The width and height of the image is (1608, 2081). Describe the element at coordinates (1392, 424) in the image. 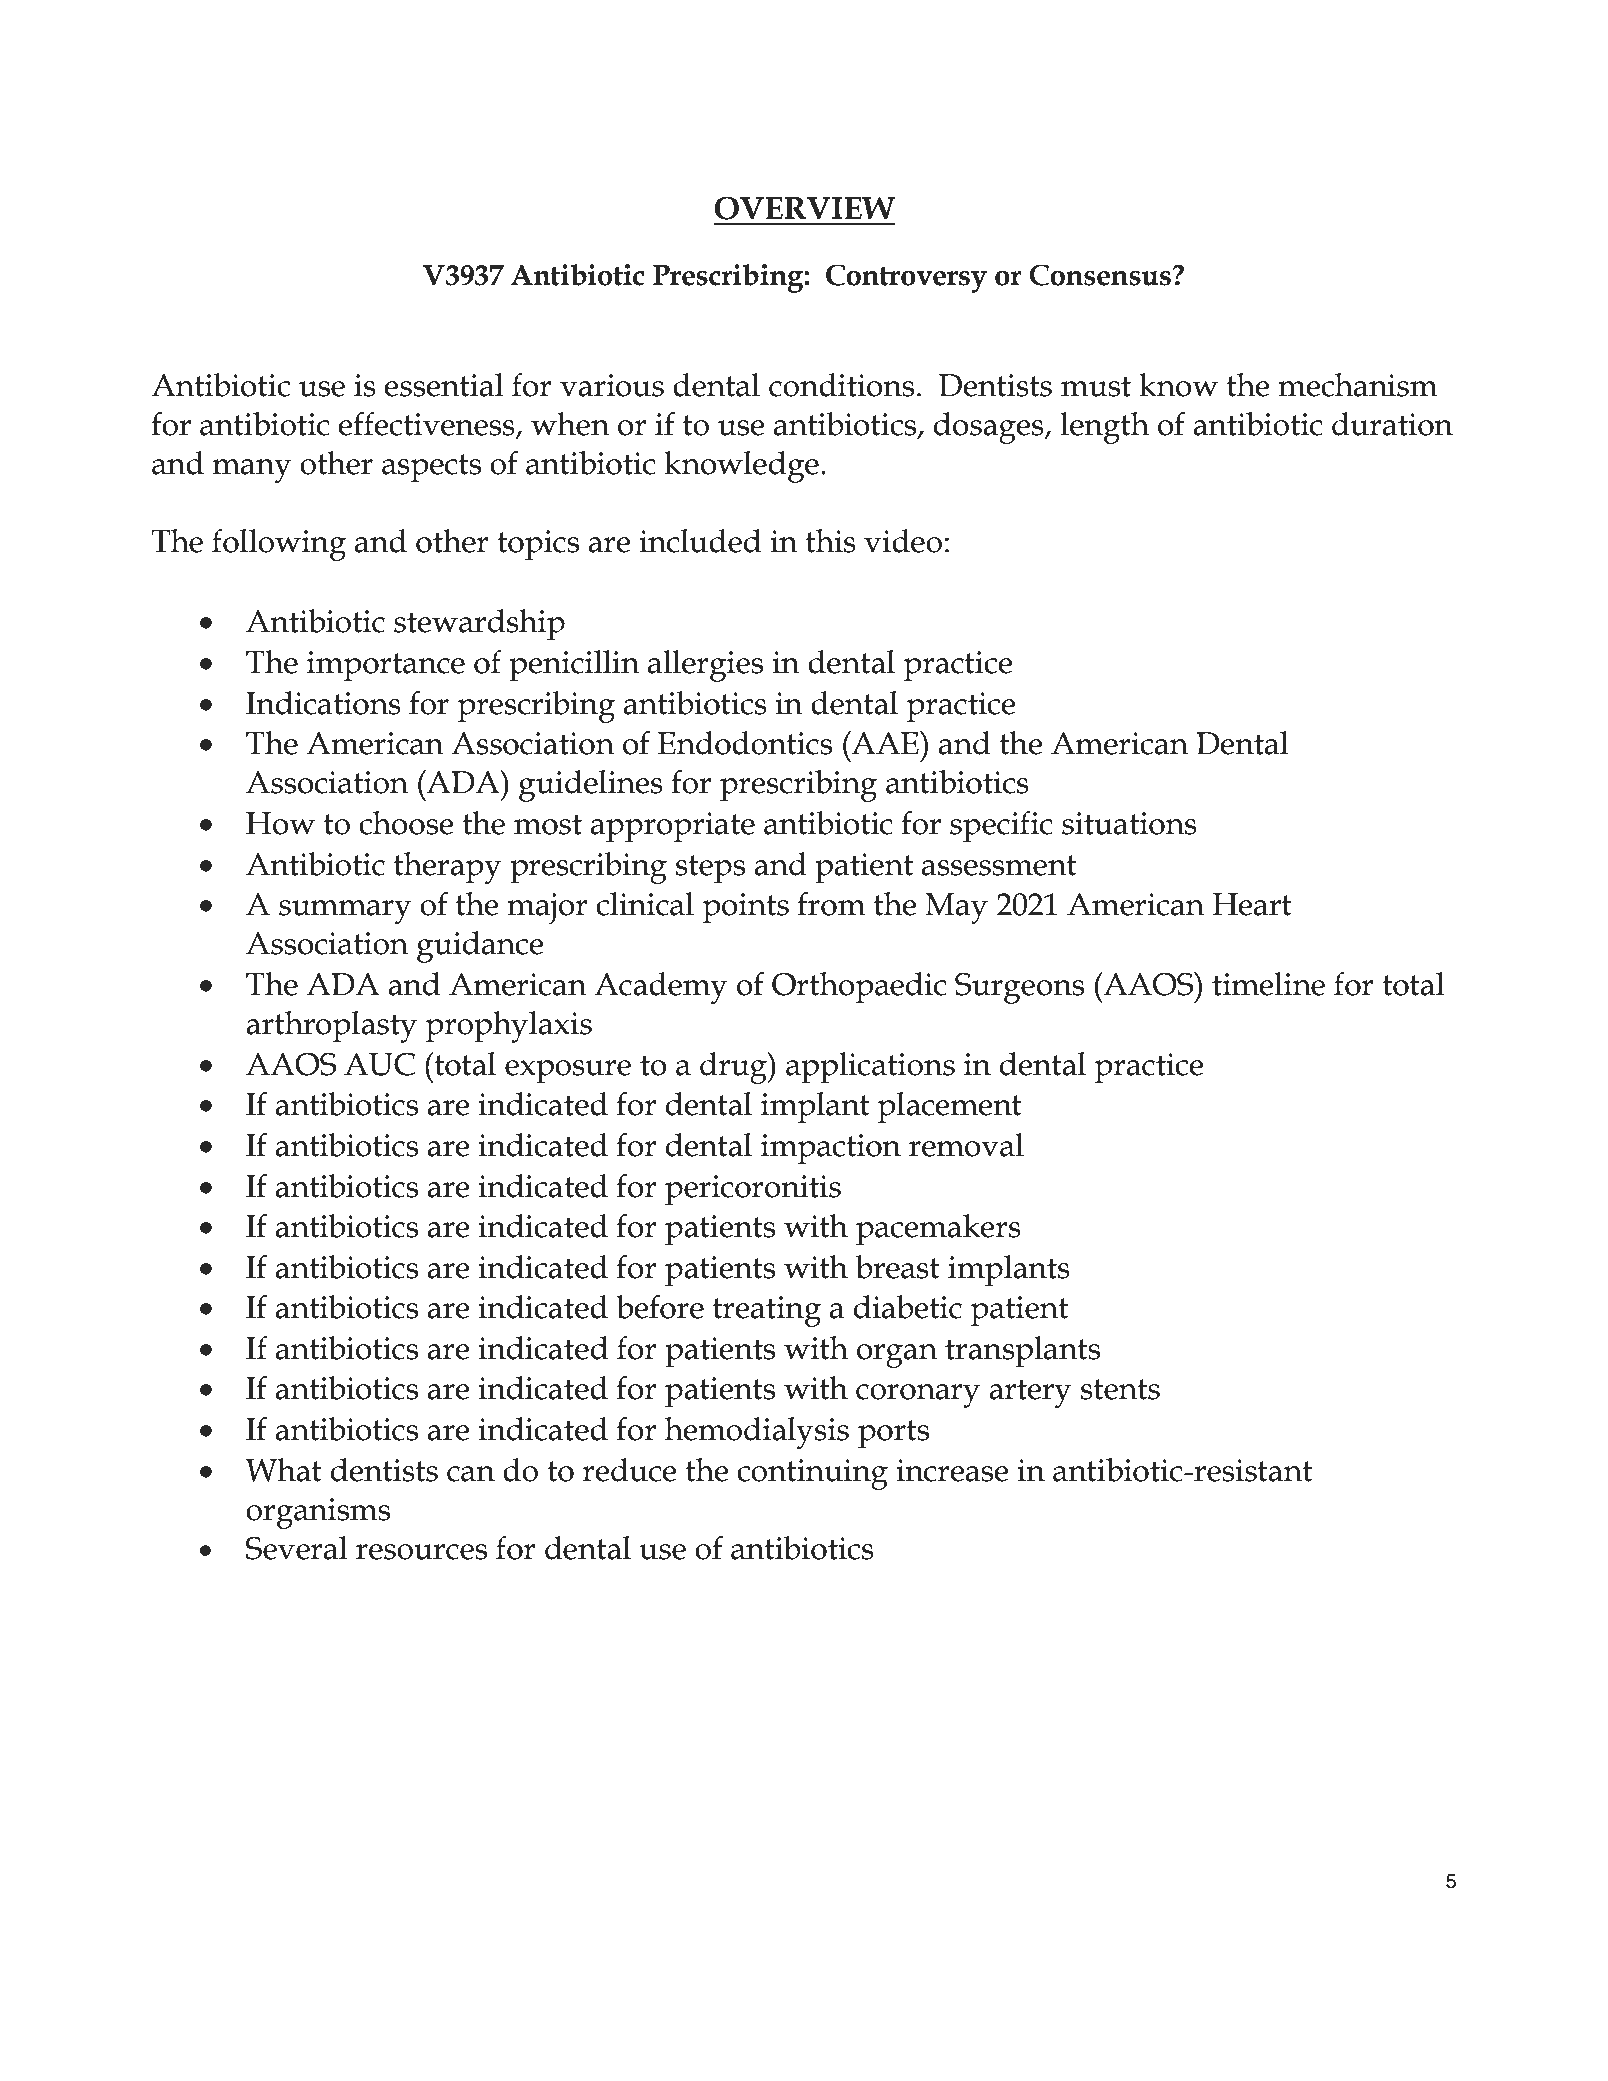

I see `duration` at that location.
